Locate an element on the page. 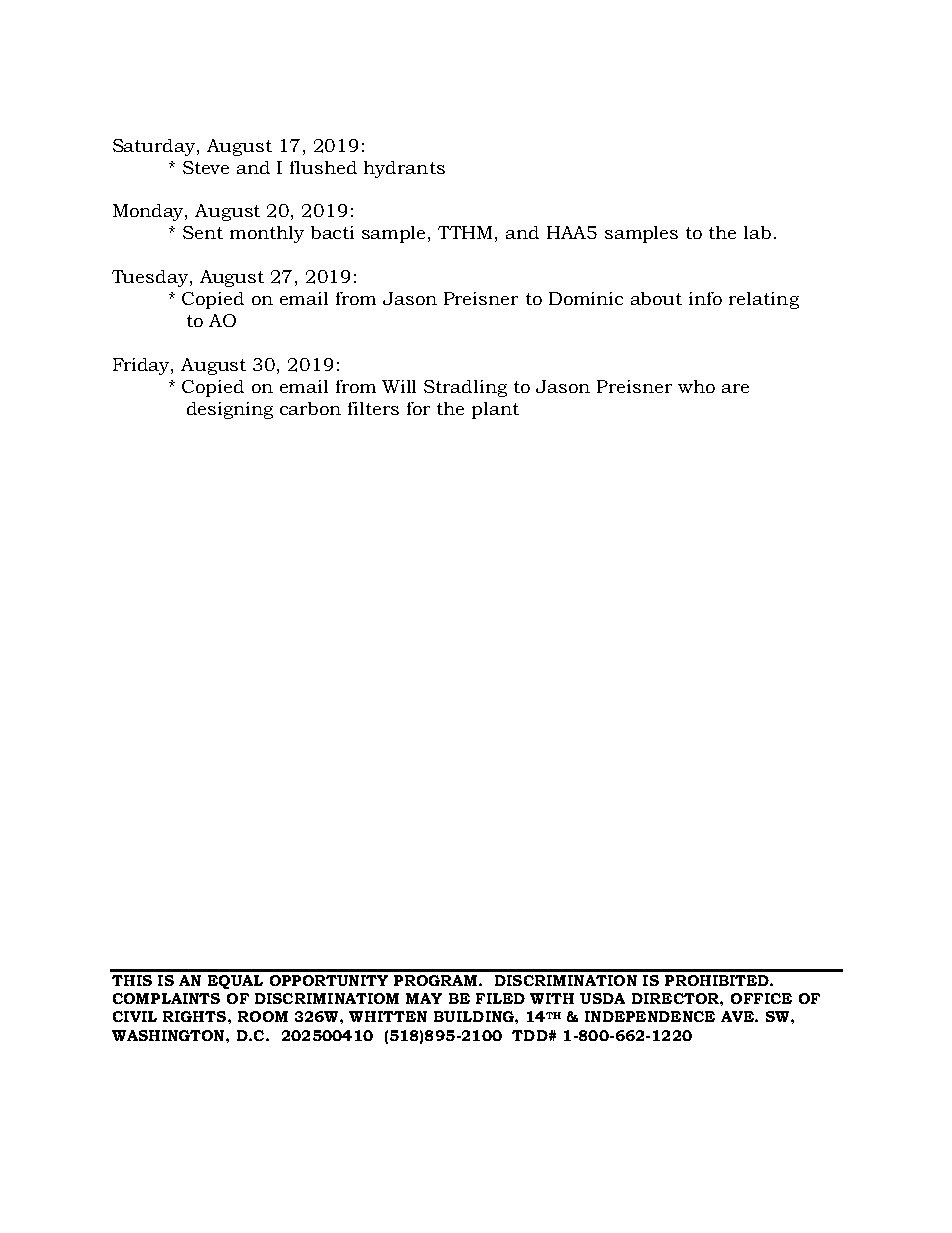 The width and height of the page is (952, 1233). Steve is located at coordinates (206, 167).
